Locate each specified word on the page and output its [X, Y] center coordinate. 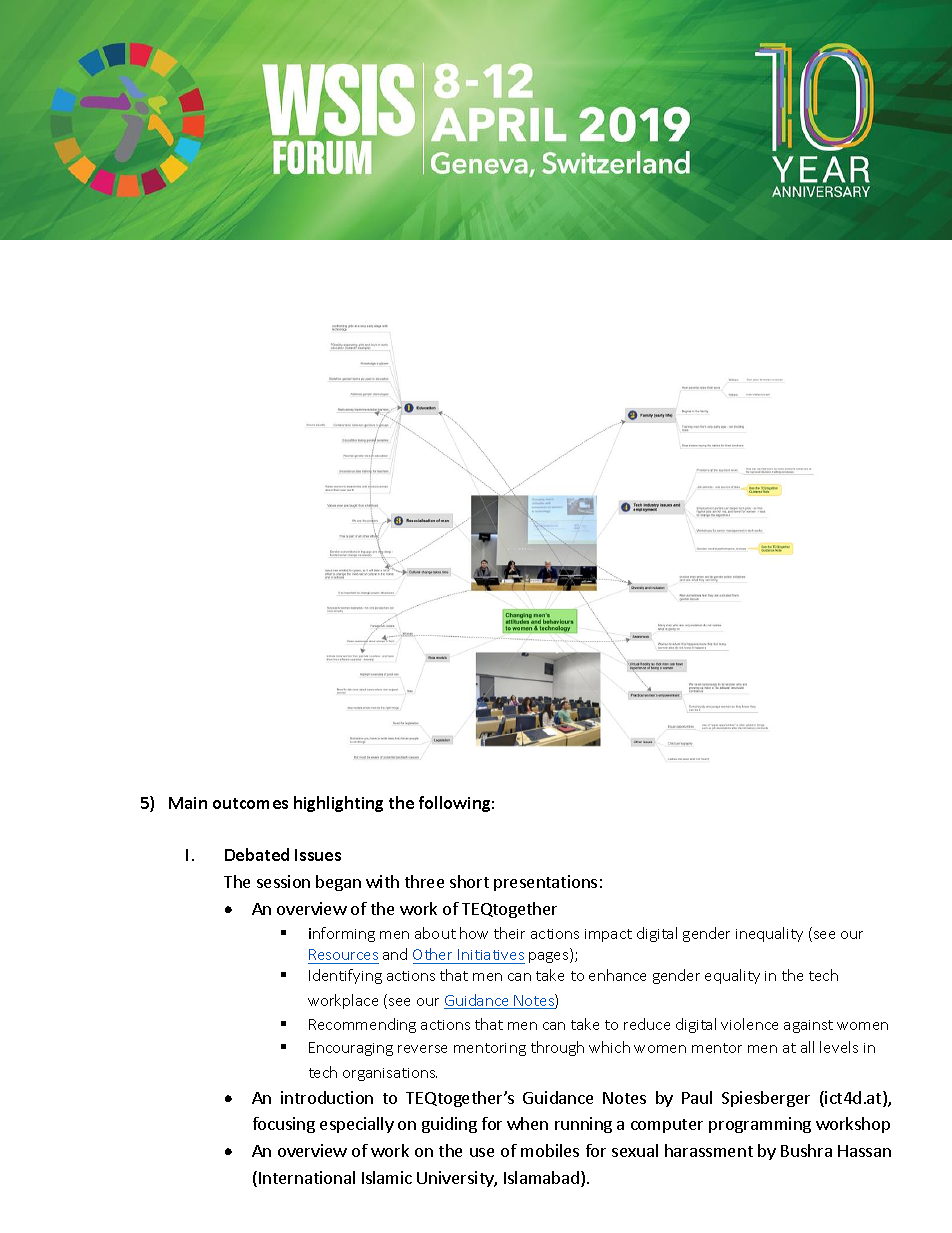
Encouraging [351, 1049]
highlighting [338, 804]
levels [839, 1047]
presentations [545, 883]
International [307, 1177]
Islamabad [541, 1177]
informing [342, 934]
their [509, 933]
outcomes [250, 803]
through [557, 1048]
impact [608, 935]
